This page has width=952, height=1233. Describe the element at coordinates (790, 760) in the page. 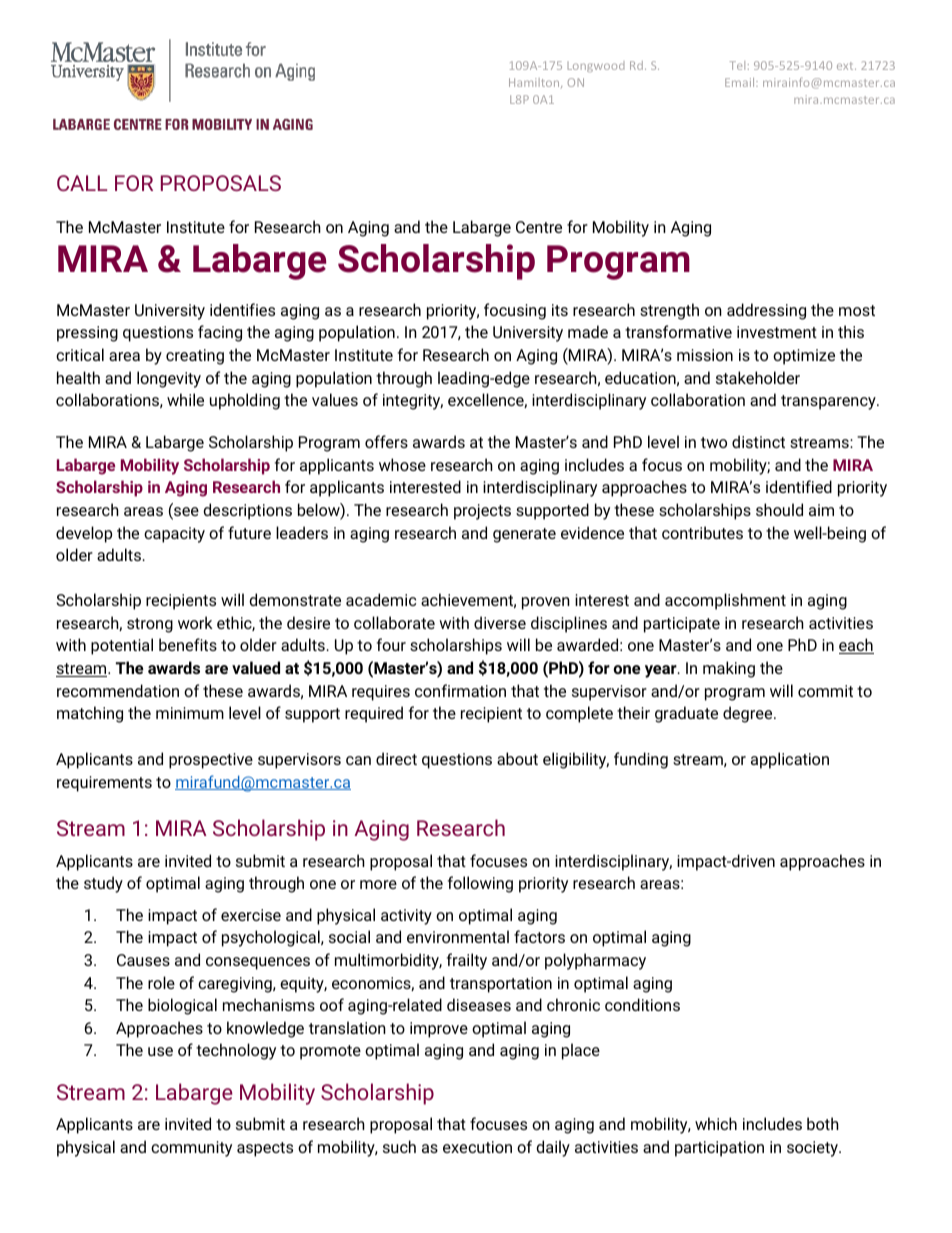

I see `application` at that location.
